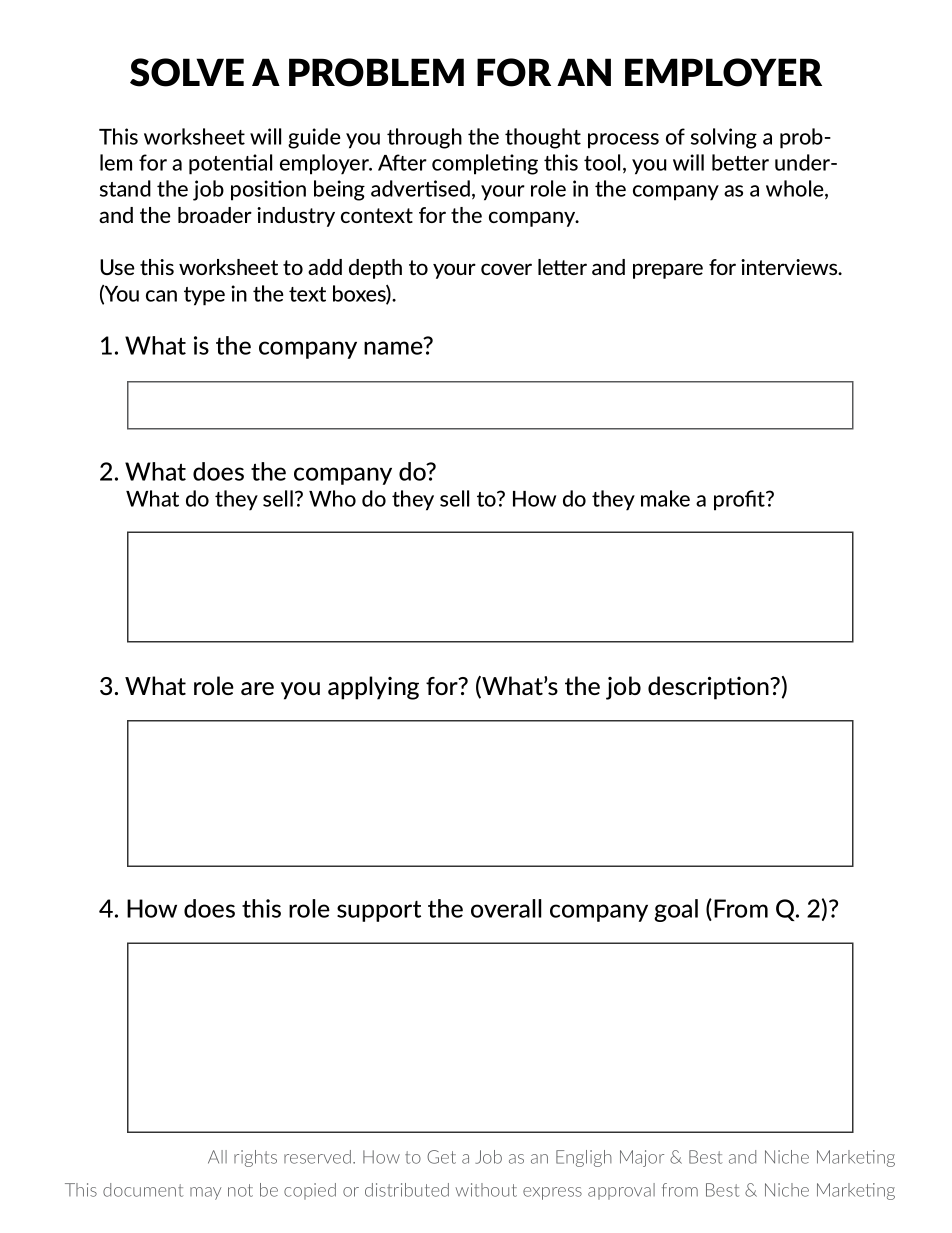 This screenshot has height=1233, width=952. I want to click on description, so click(709, 688).
